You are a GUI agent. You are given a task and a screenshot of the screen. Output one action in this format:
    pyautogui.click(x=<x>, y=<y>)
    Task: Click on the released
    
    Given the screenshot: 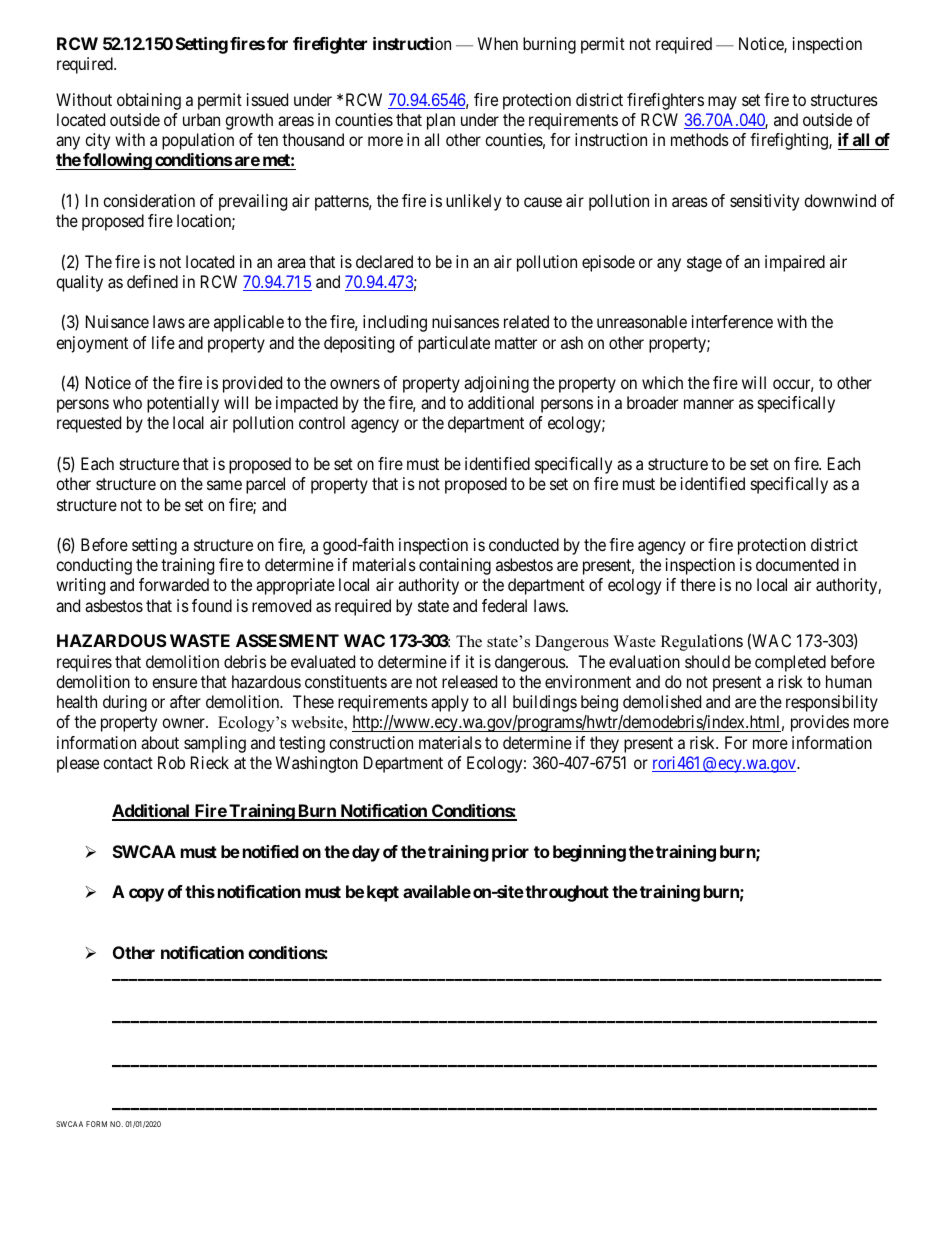 What is the action you would take?
    pyautogui.click(x=469, y=681)
